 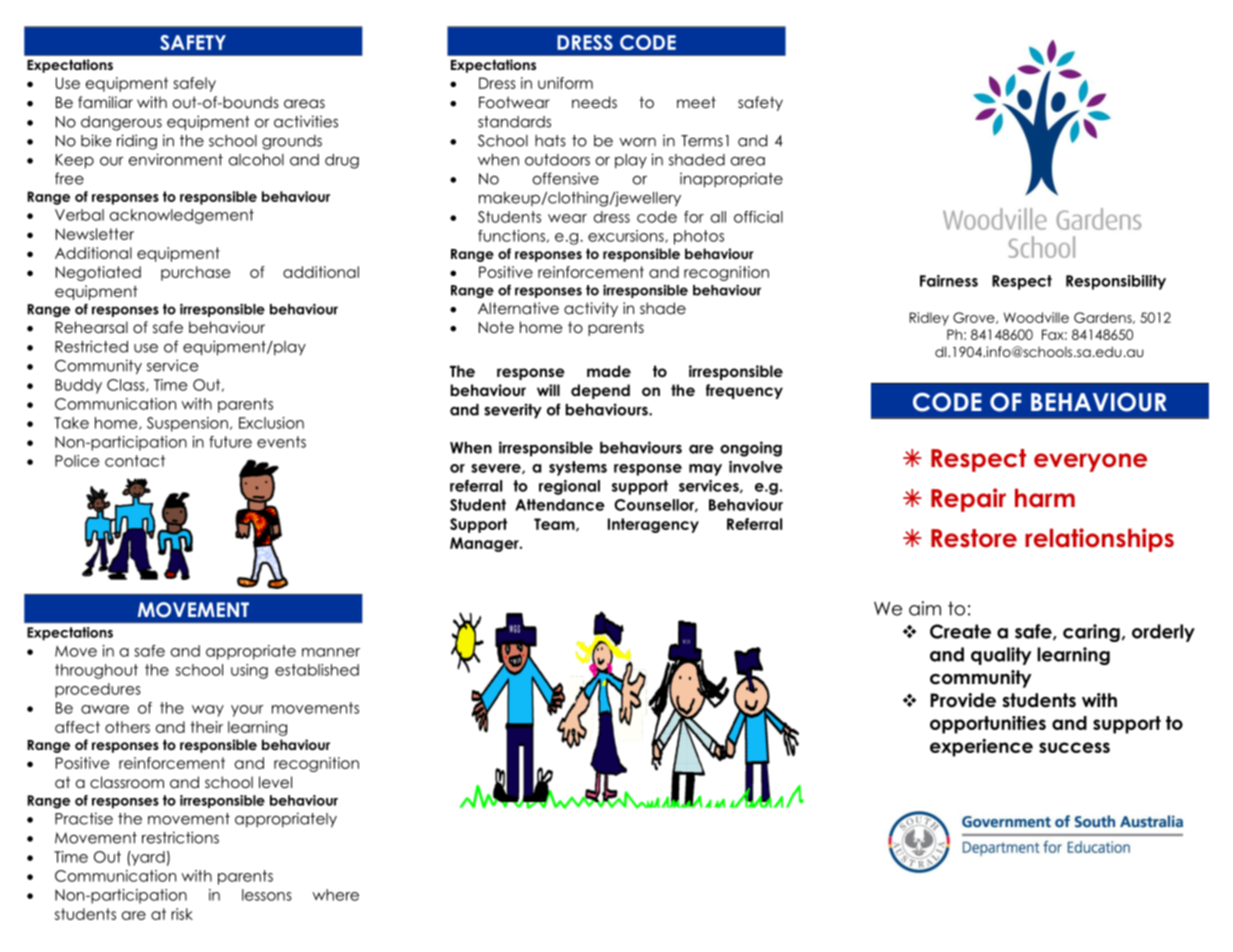 I want to click on harm, so click(x=1045, y=498).
